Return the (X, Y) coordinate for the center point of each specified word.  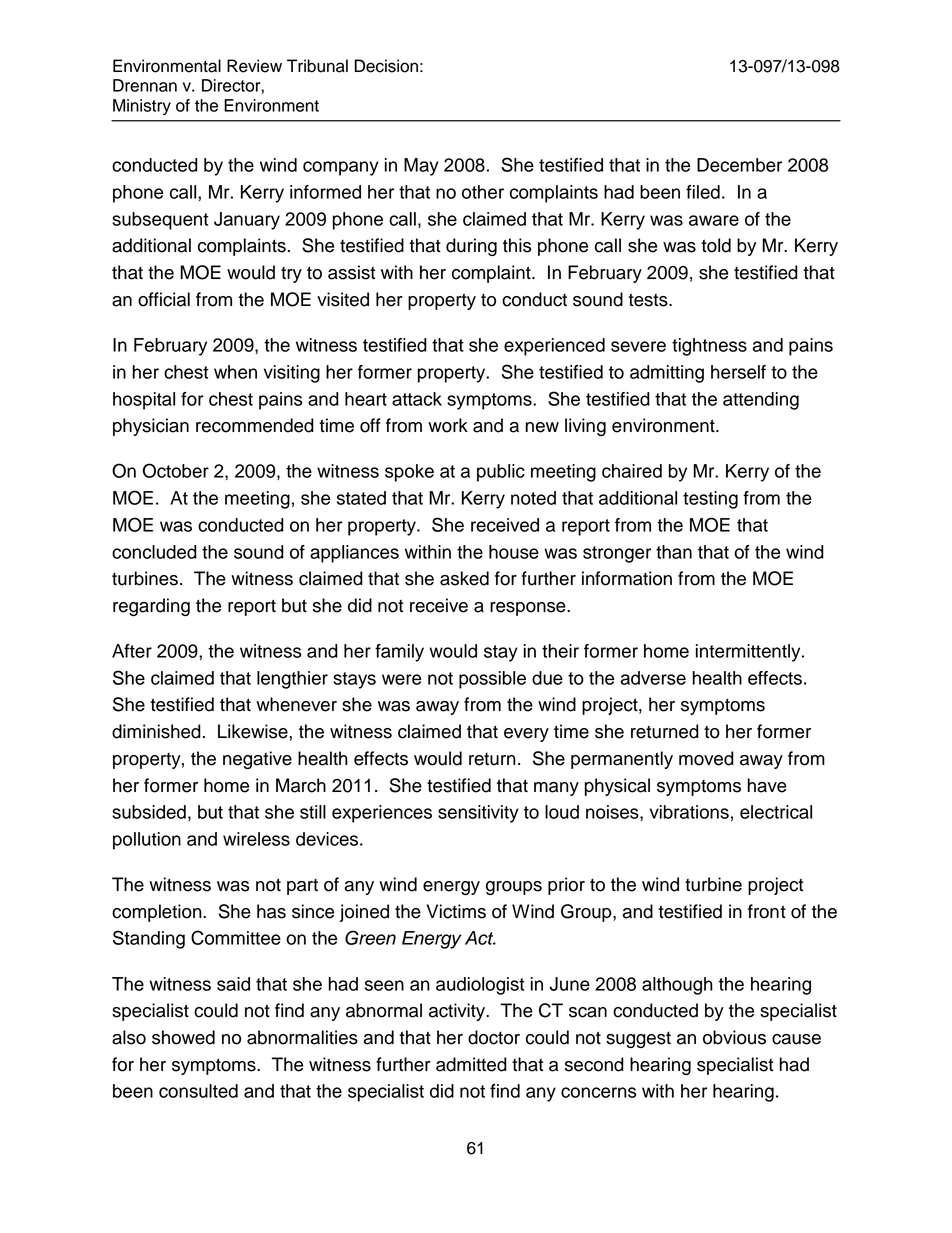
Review (254, 66)
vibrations (689, 812)
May (421, 167)
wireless (256, 839)
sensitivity (478, 814)
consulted (198, 1091)
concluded (154, 552)
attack (417, 399)
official (164, 299)
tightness (709, 347)
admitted (471, 1064)
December (739, 165)
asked (464, 578)
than (674, 552)
